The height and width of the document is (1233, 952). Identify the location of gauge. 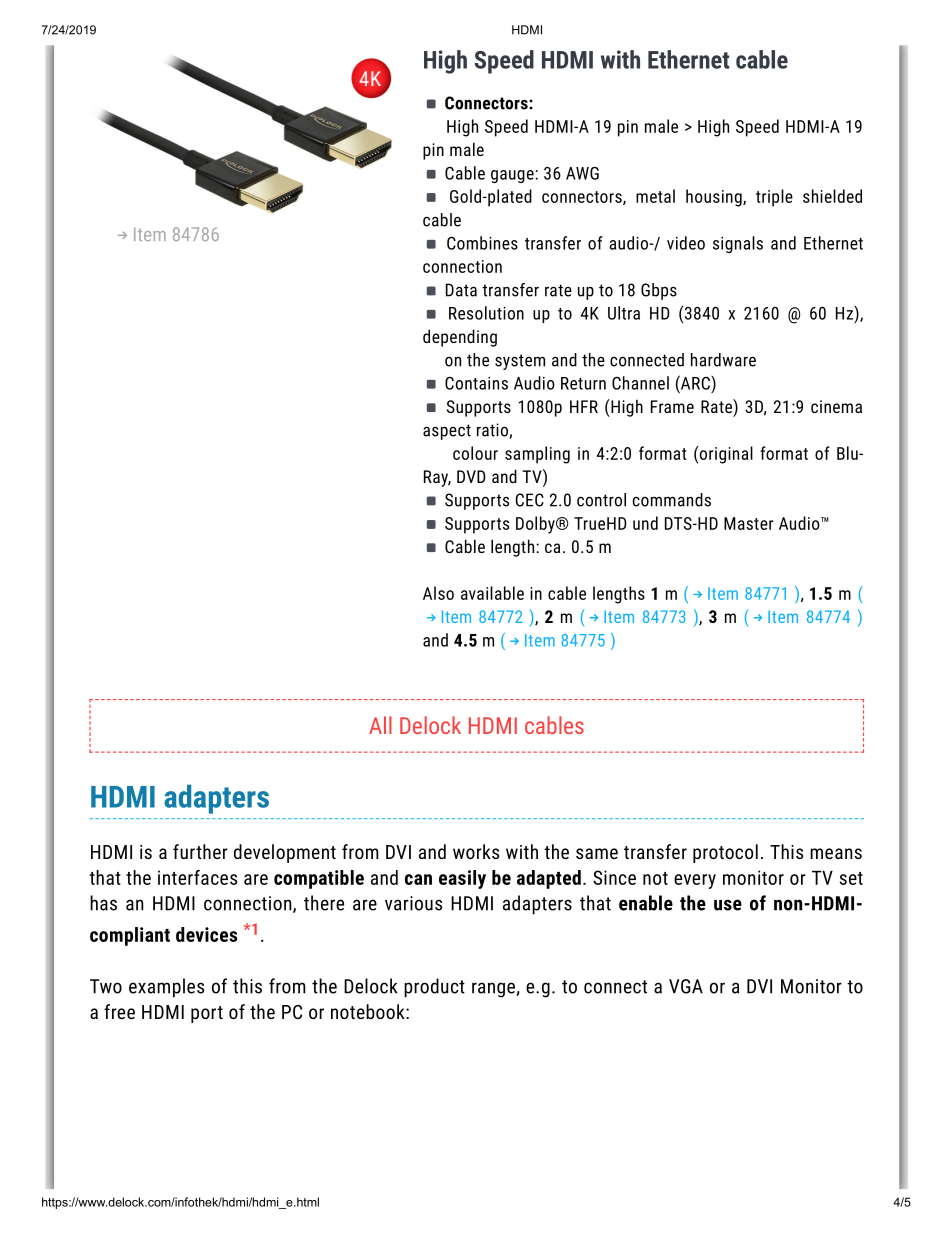
(513, 176).
